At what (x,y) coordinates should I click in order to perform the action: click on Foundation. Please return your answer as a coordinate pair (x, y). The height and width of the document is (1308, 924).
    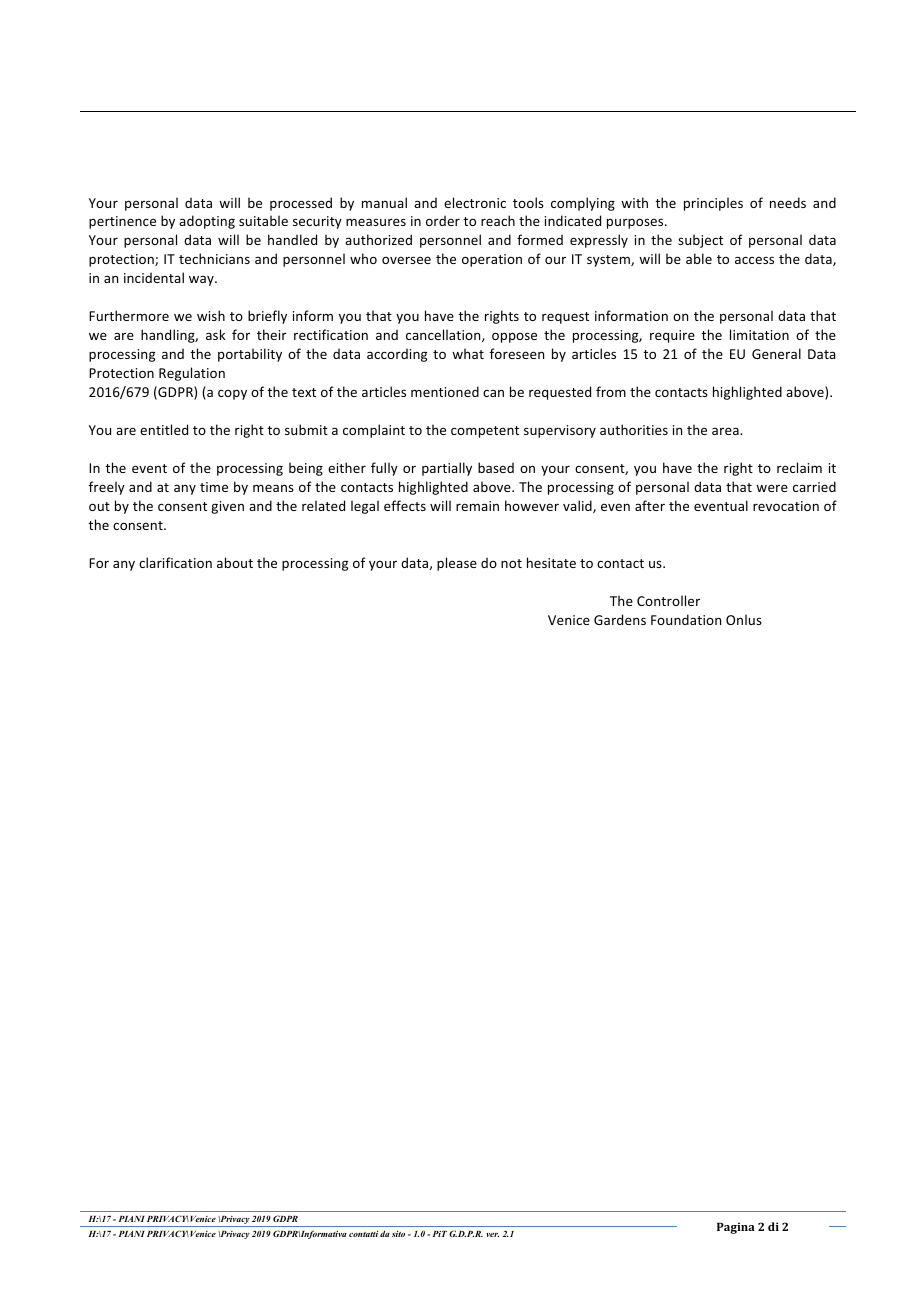
    Looking at the image, I should click on (686, 619).
